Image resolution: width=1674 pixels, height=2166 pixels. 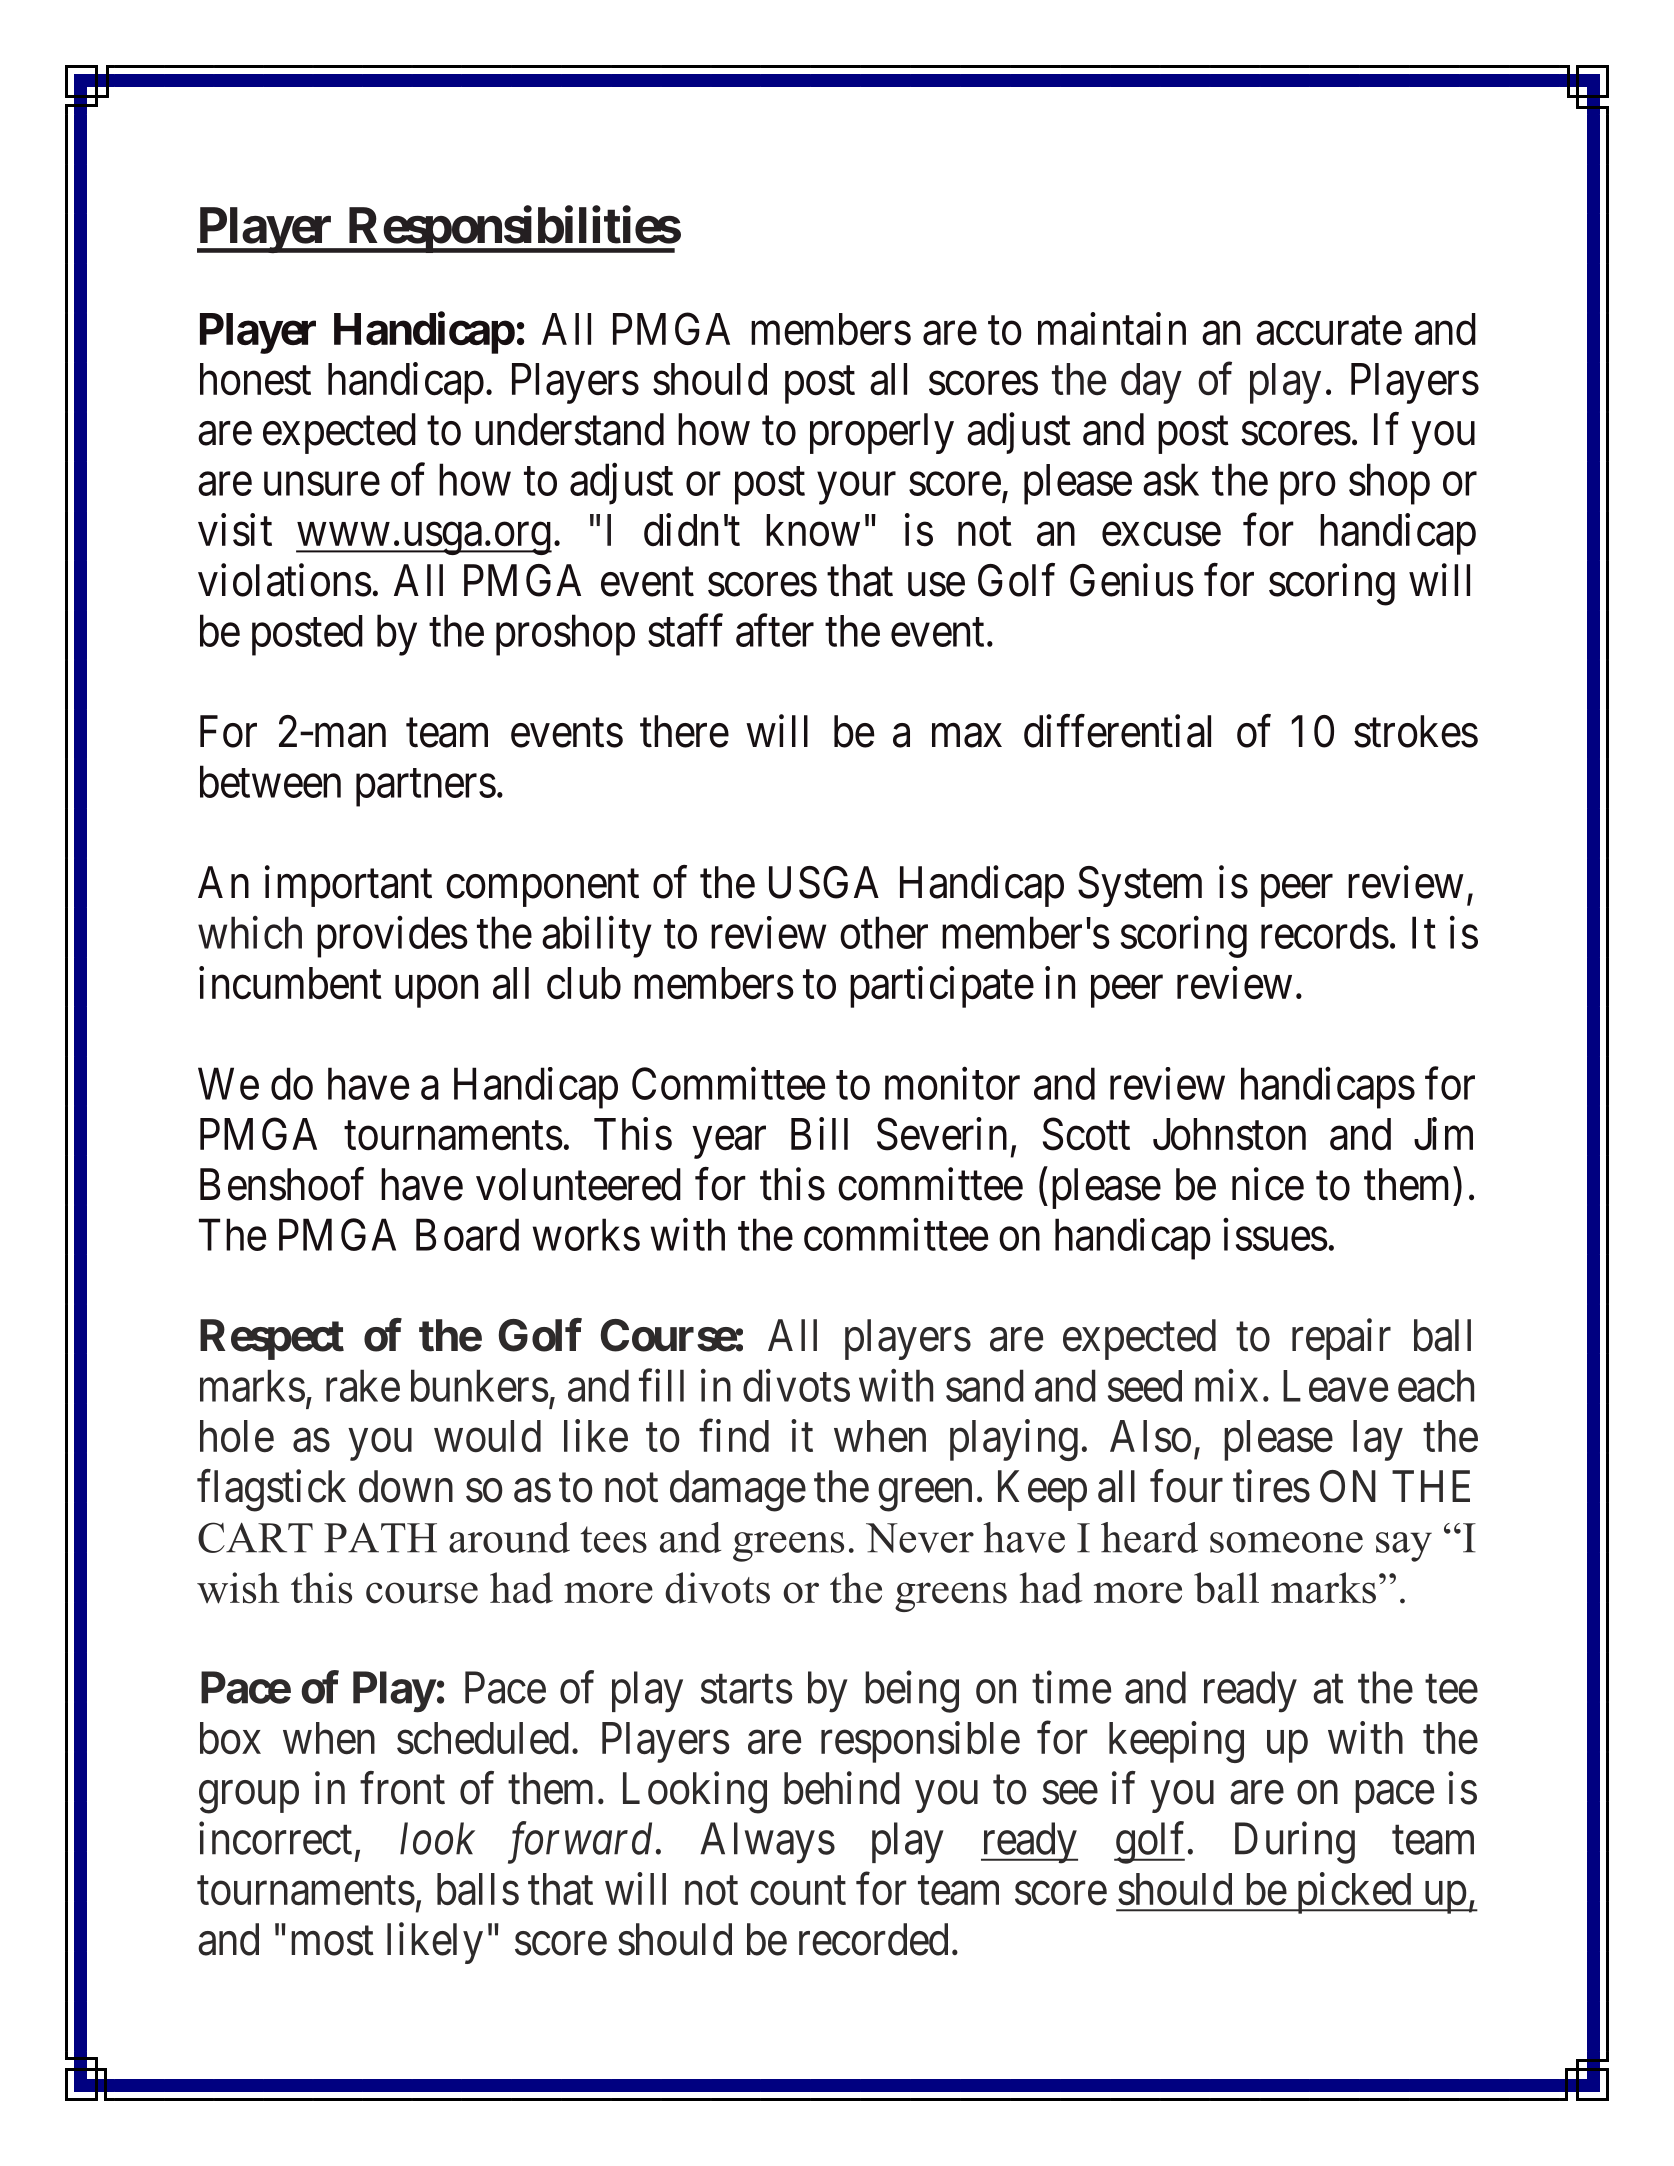 I want to click on count, so click(x=798, y=1891).
